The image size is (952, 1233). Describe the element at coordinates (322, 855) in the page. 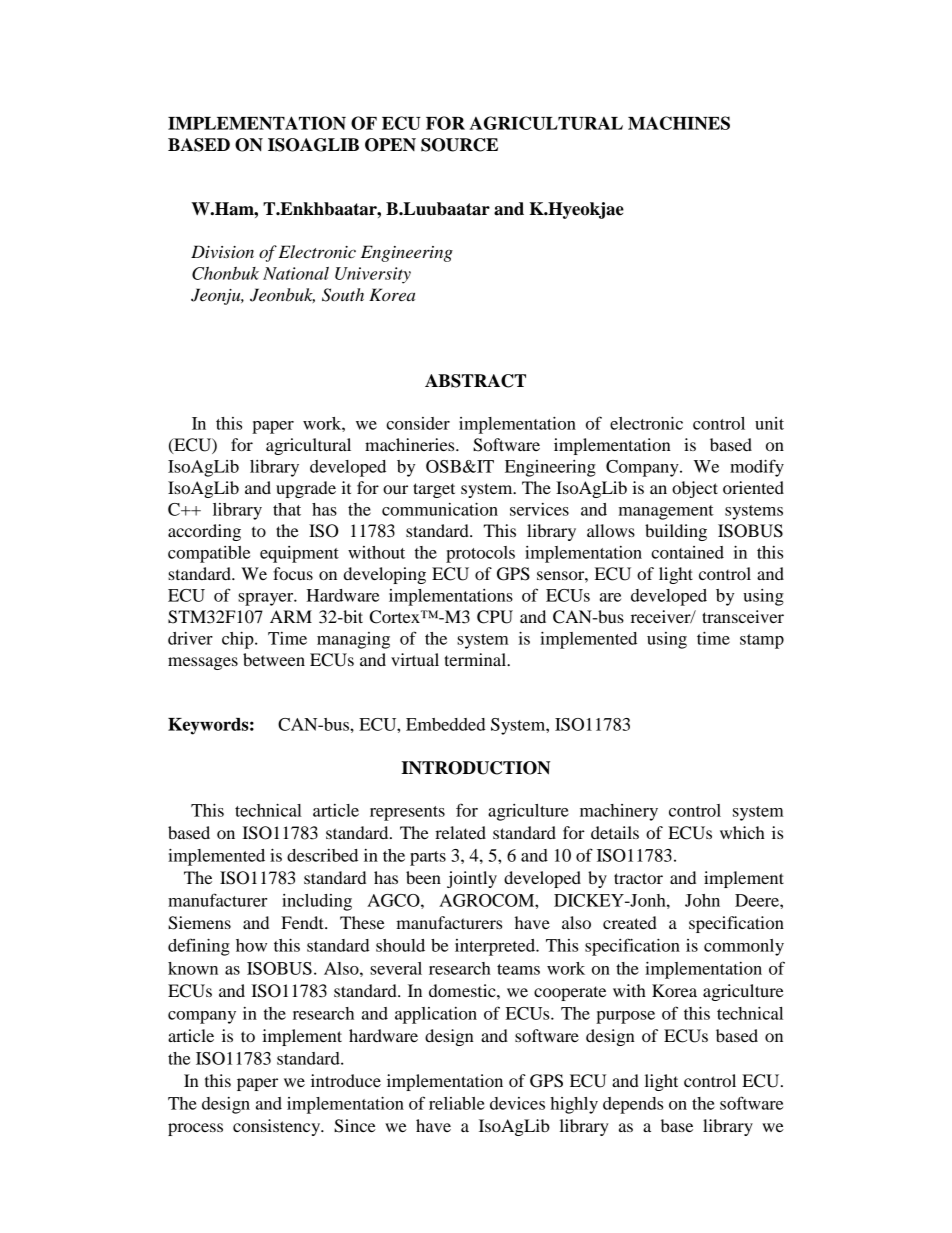

I see `described` at that location.
